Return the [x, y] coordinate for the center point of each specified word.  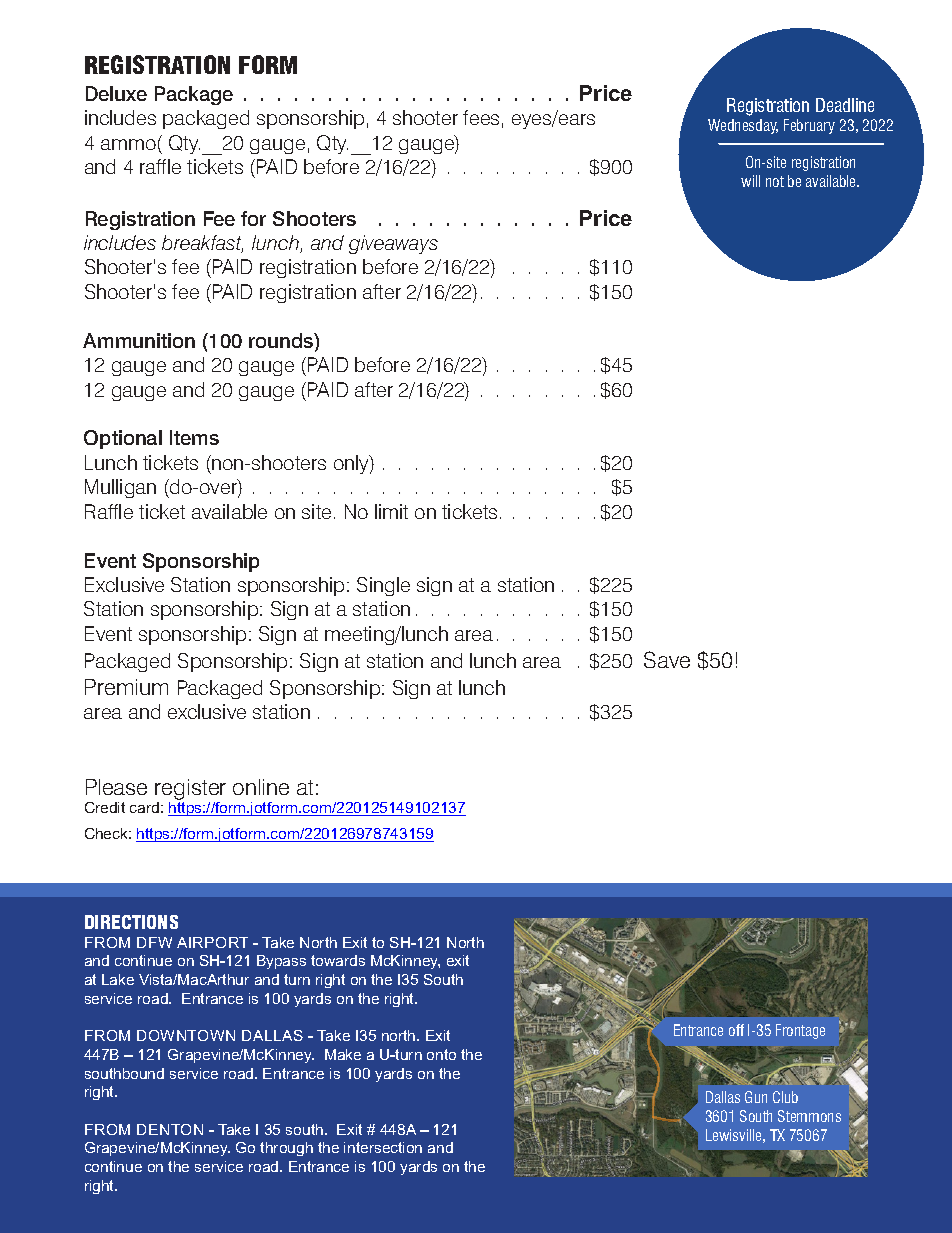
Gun [756, 1097]
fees [481, 117]
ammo [128, 144]
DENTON [170, 1129]
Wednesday [743, 126]
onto [441, 1054]
